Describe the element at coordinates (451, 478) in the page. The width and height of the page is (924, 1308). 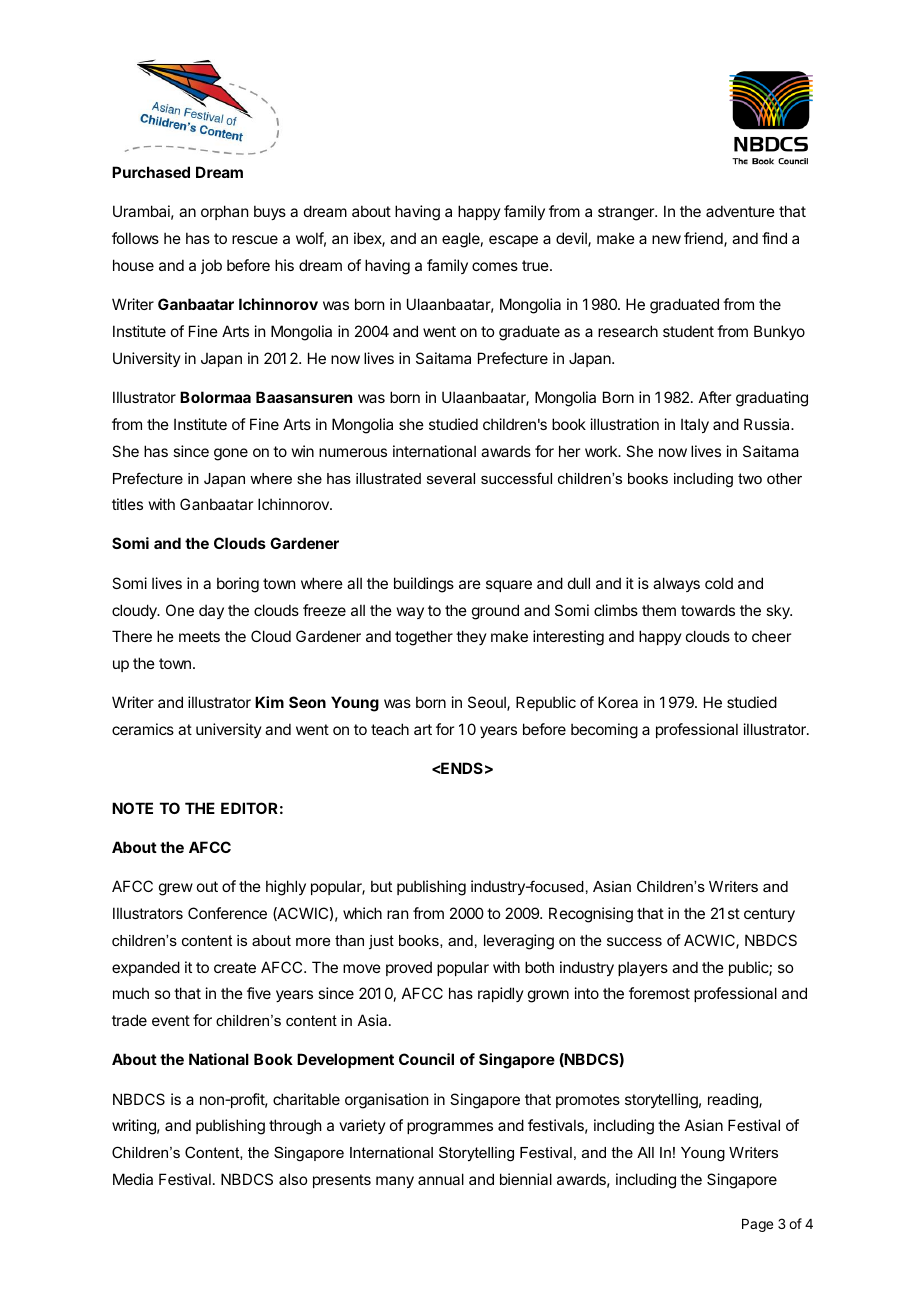
I see `several` at that location.
